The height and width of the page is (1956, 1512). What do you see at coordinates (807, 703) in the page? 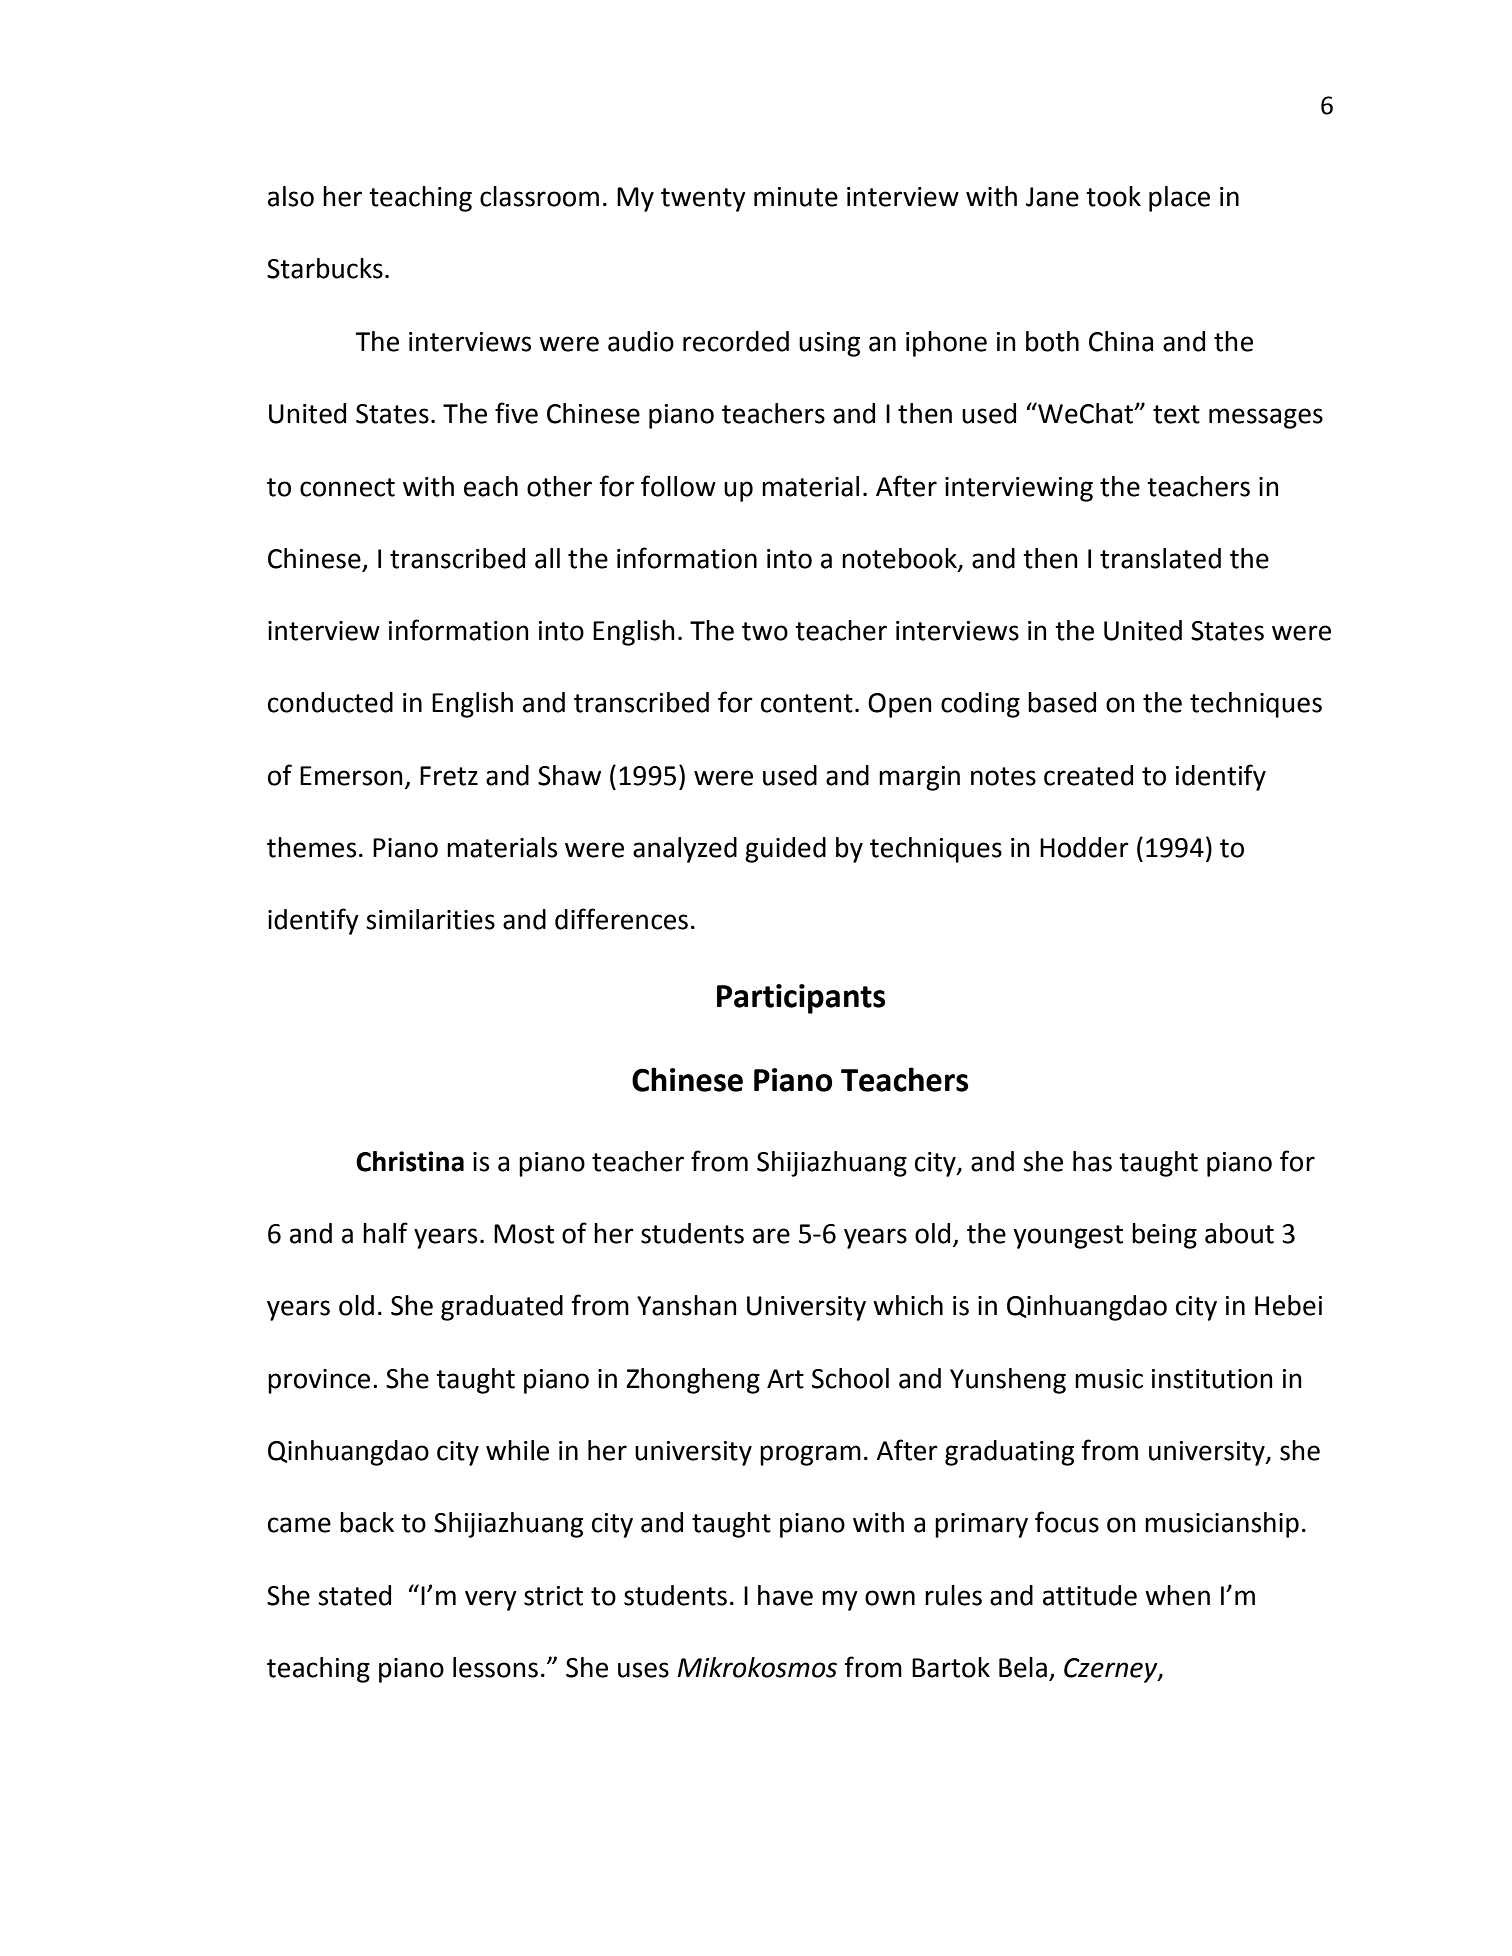
I see `content` at bounding box center [807, 703].
